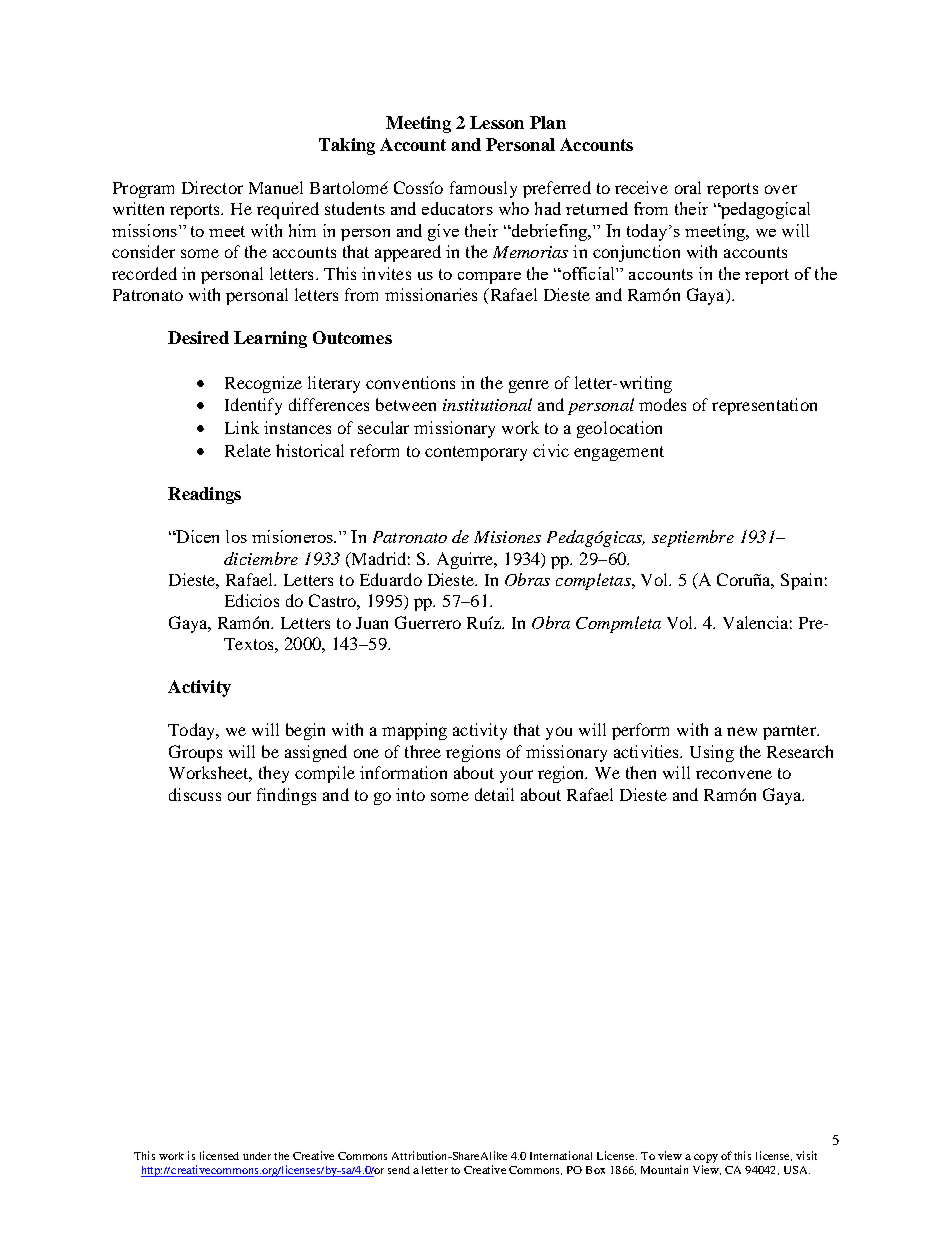 The image size is (952, 1233). What do you see at coordinates (734, 774) in the image?
I see `reconvene` at bounding box center [734, 774].
